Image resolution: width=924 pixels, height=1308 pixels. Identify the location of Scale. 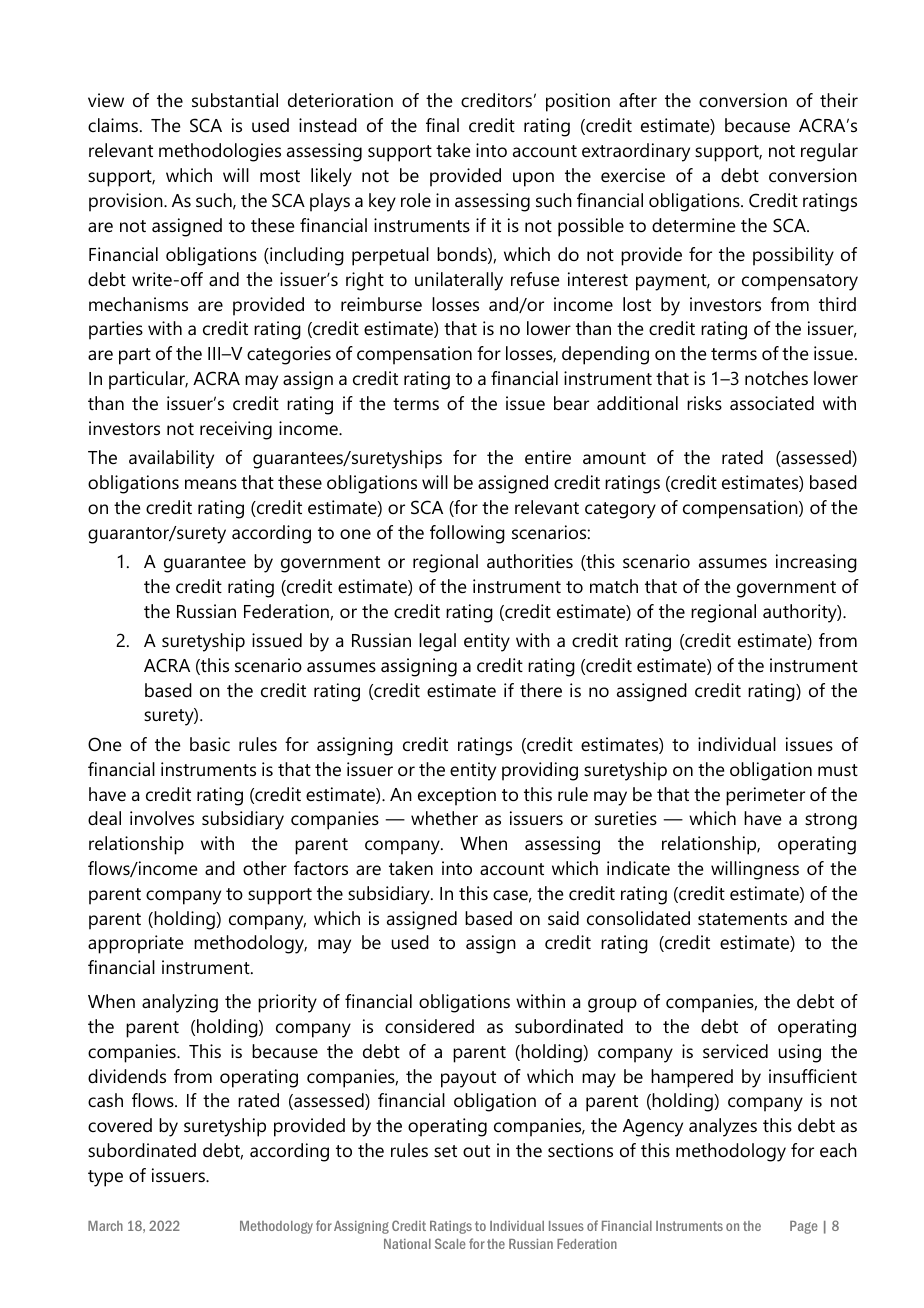
(450, 1243).
